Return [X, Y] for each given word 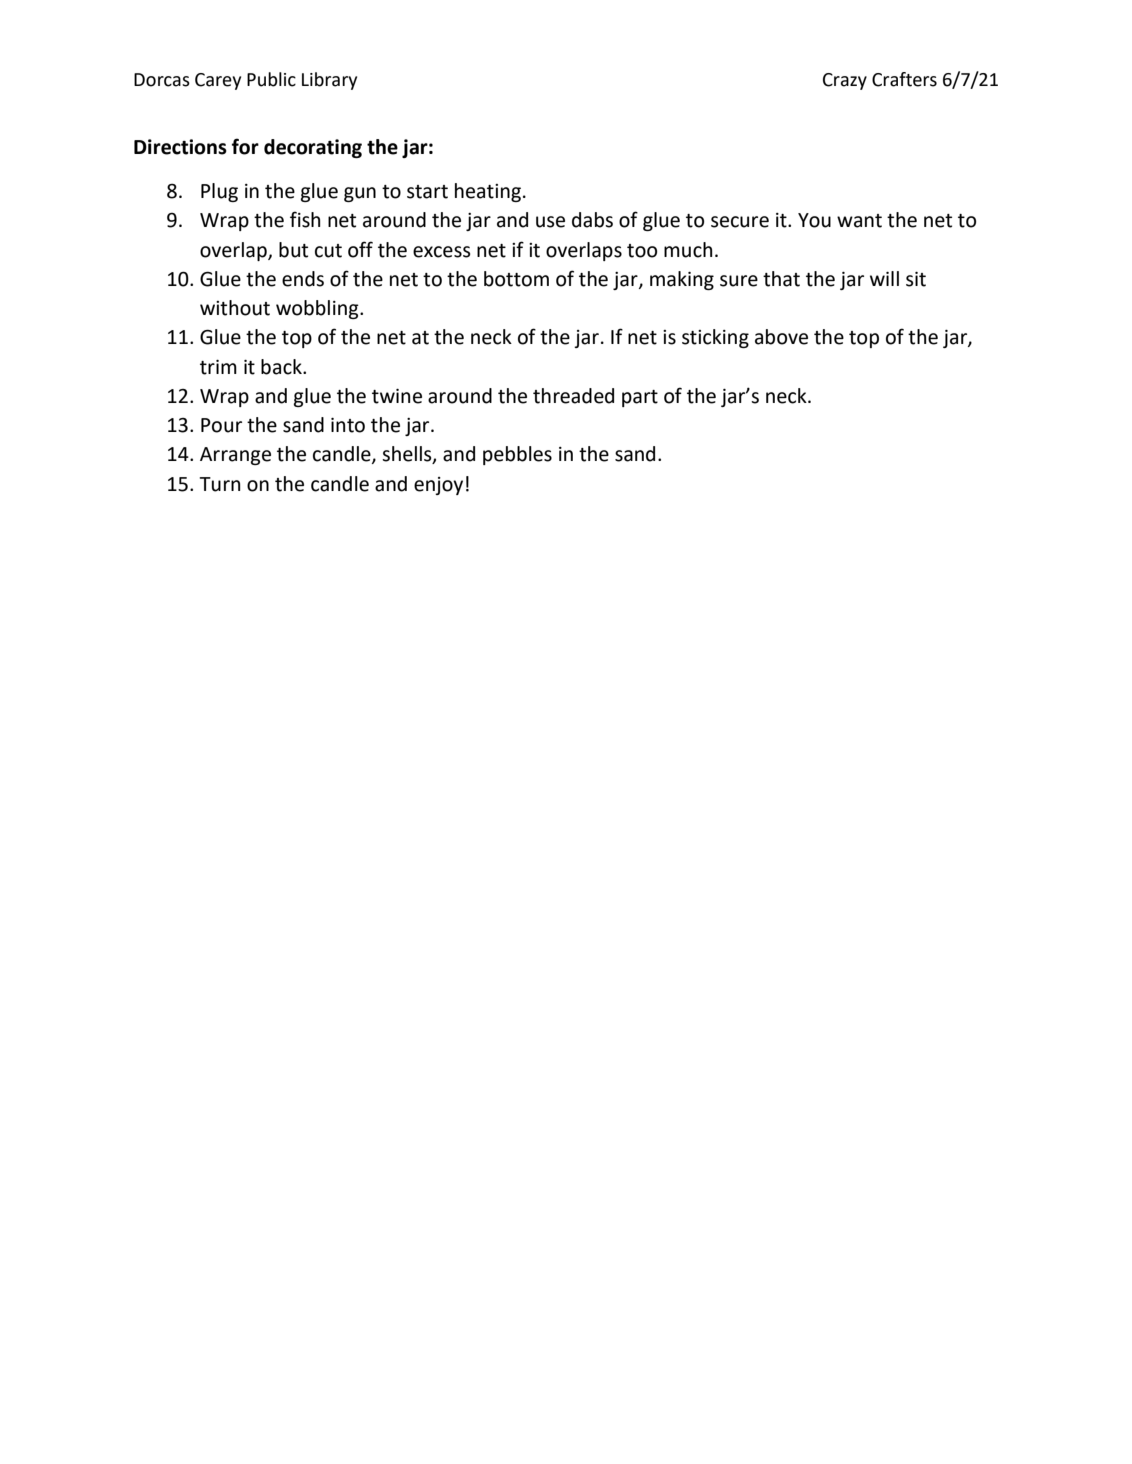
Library [329, 81]
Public [271, 79]
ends [303, 279]
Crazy [845, 81]
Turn [219, 484]
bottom [516, 279]
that [781, 279]
